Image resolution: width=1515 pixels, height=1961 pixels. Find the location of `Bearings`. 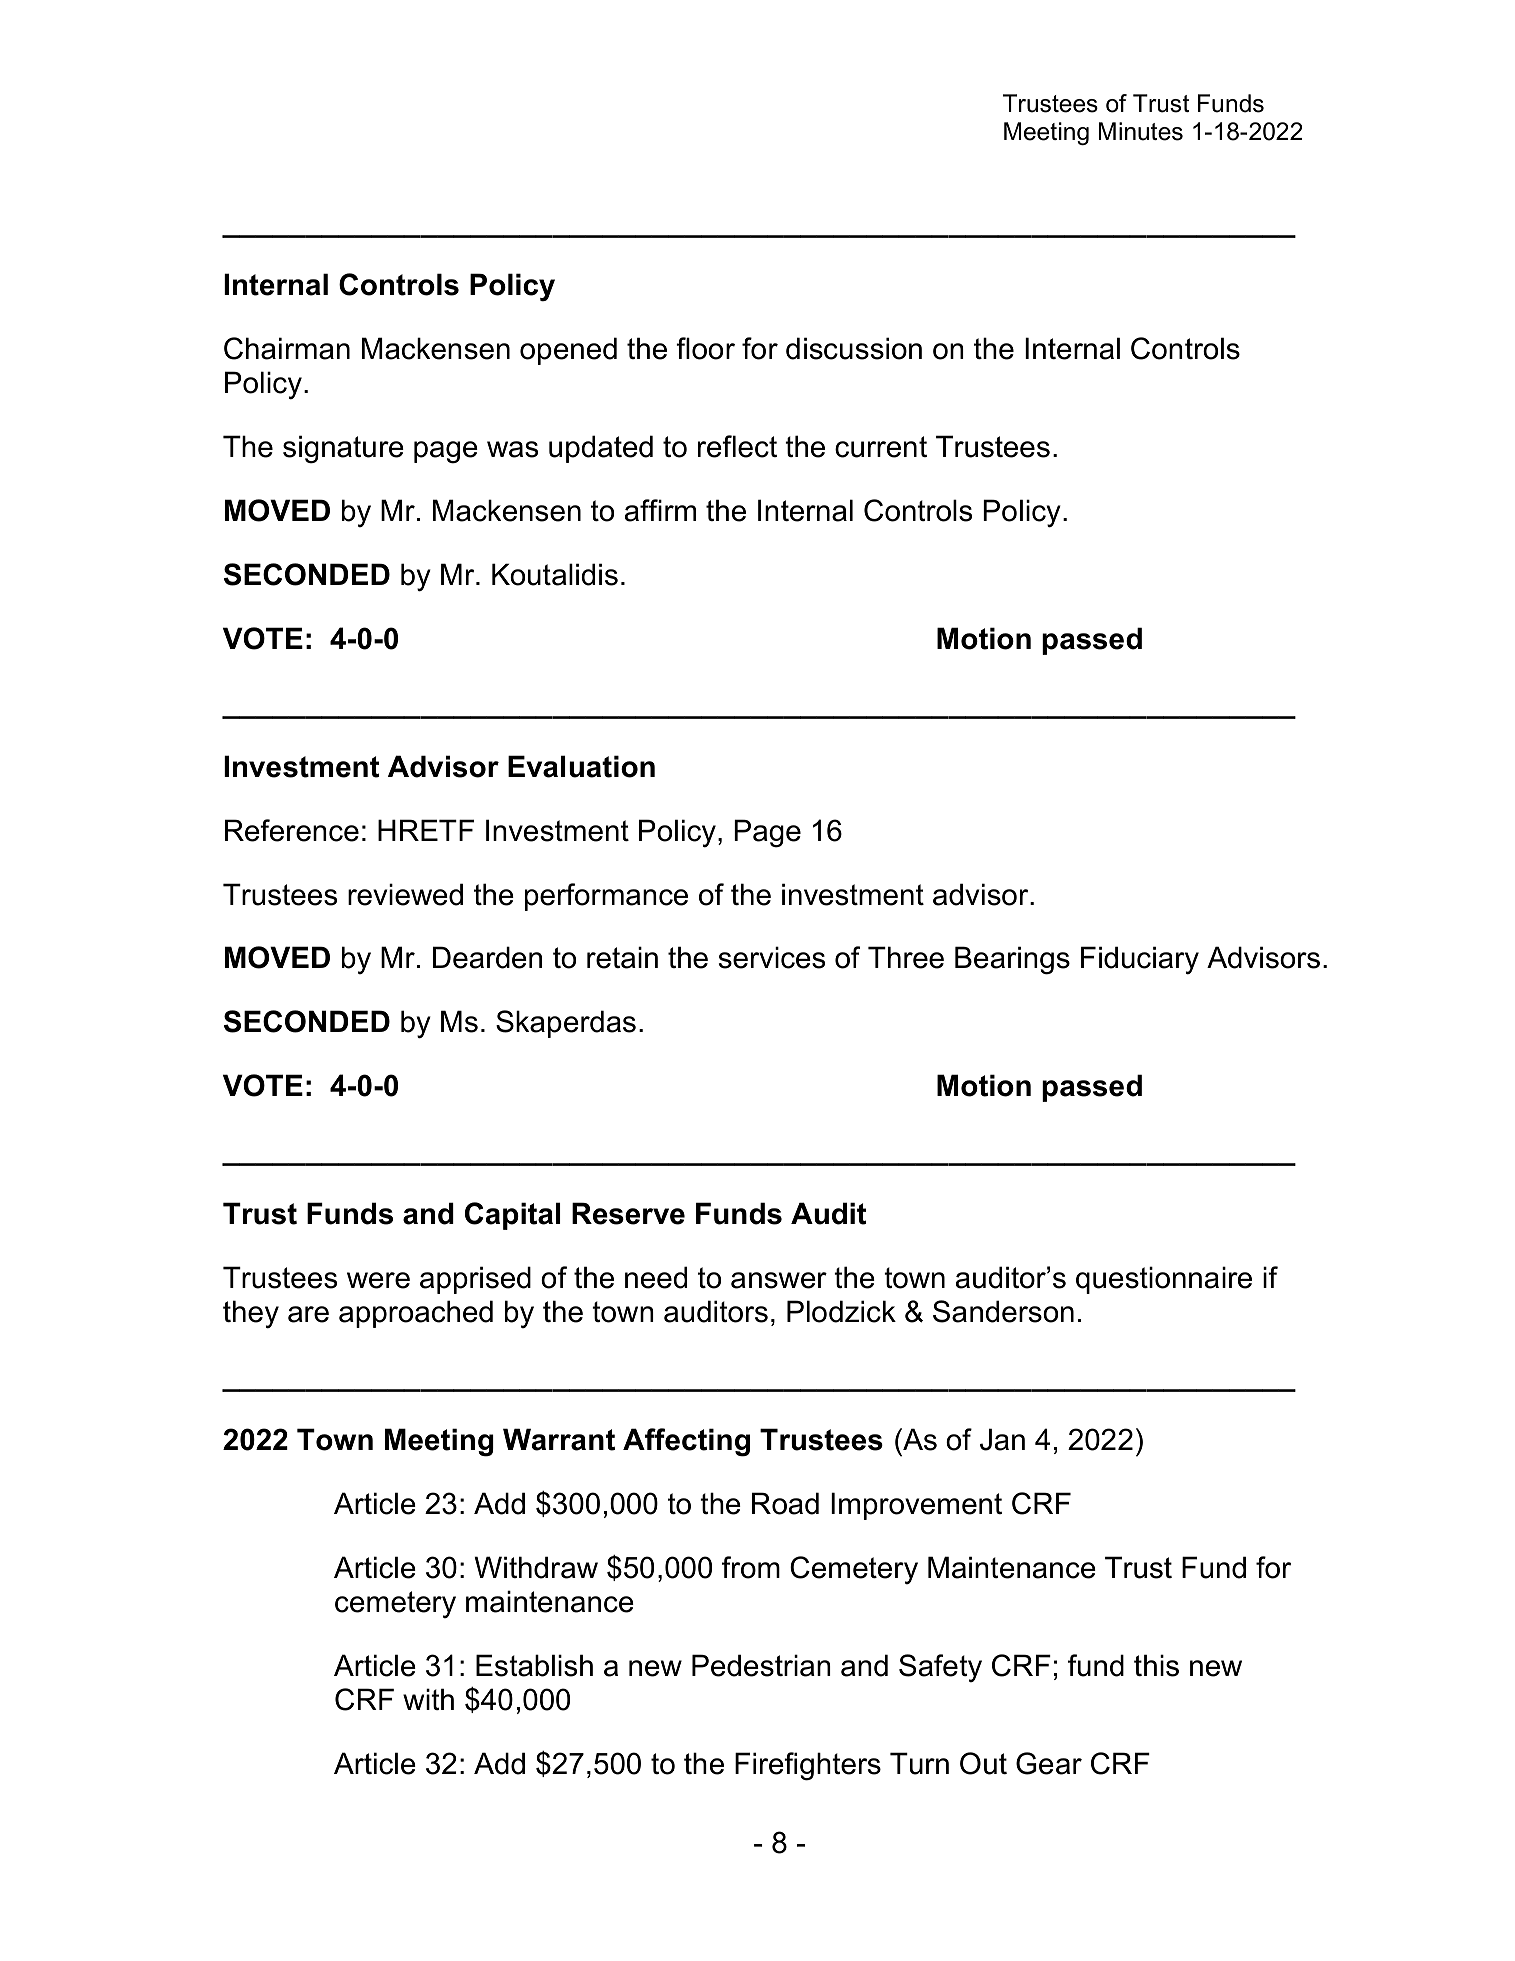

Bearings is located at coordinates (1012, 960).
